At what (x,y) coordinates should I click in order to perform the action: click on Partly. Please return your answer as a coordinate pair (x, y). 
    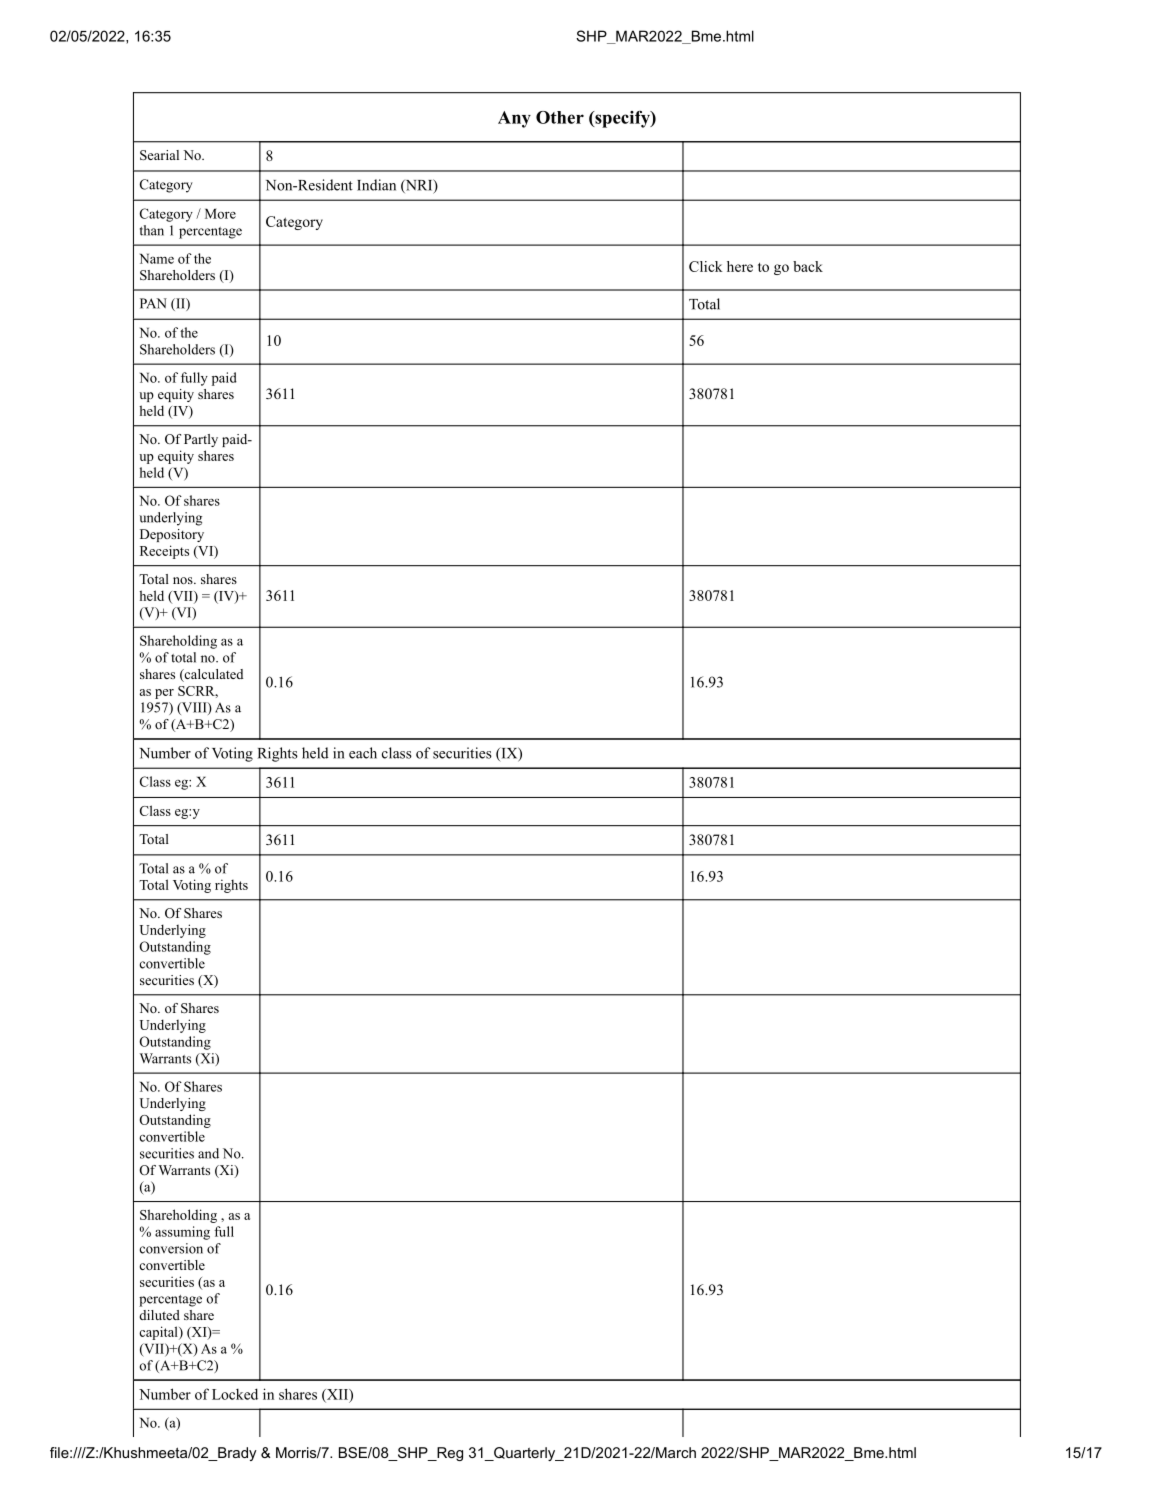
    Looking at the image, I should click on (201, 440).
